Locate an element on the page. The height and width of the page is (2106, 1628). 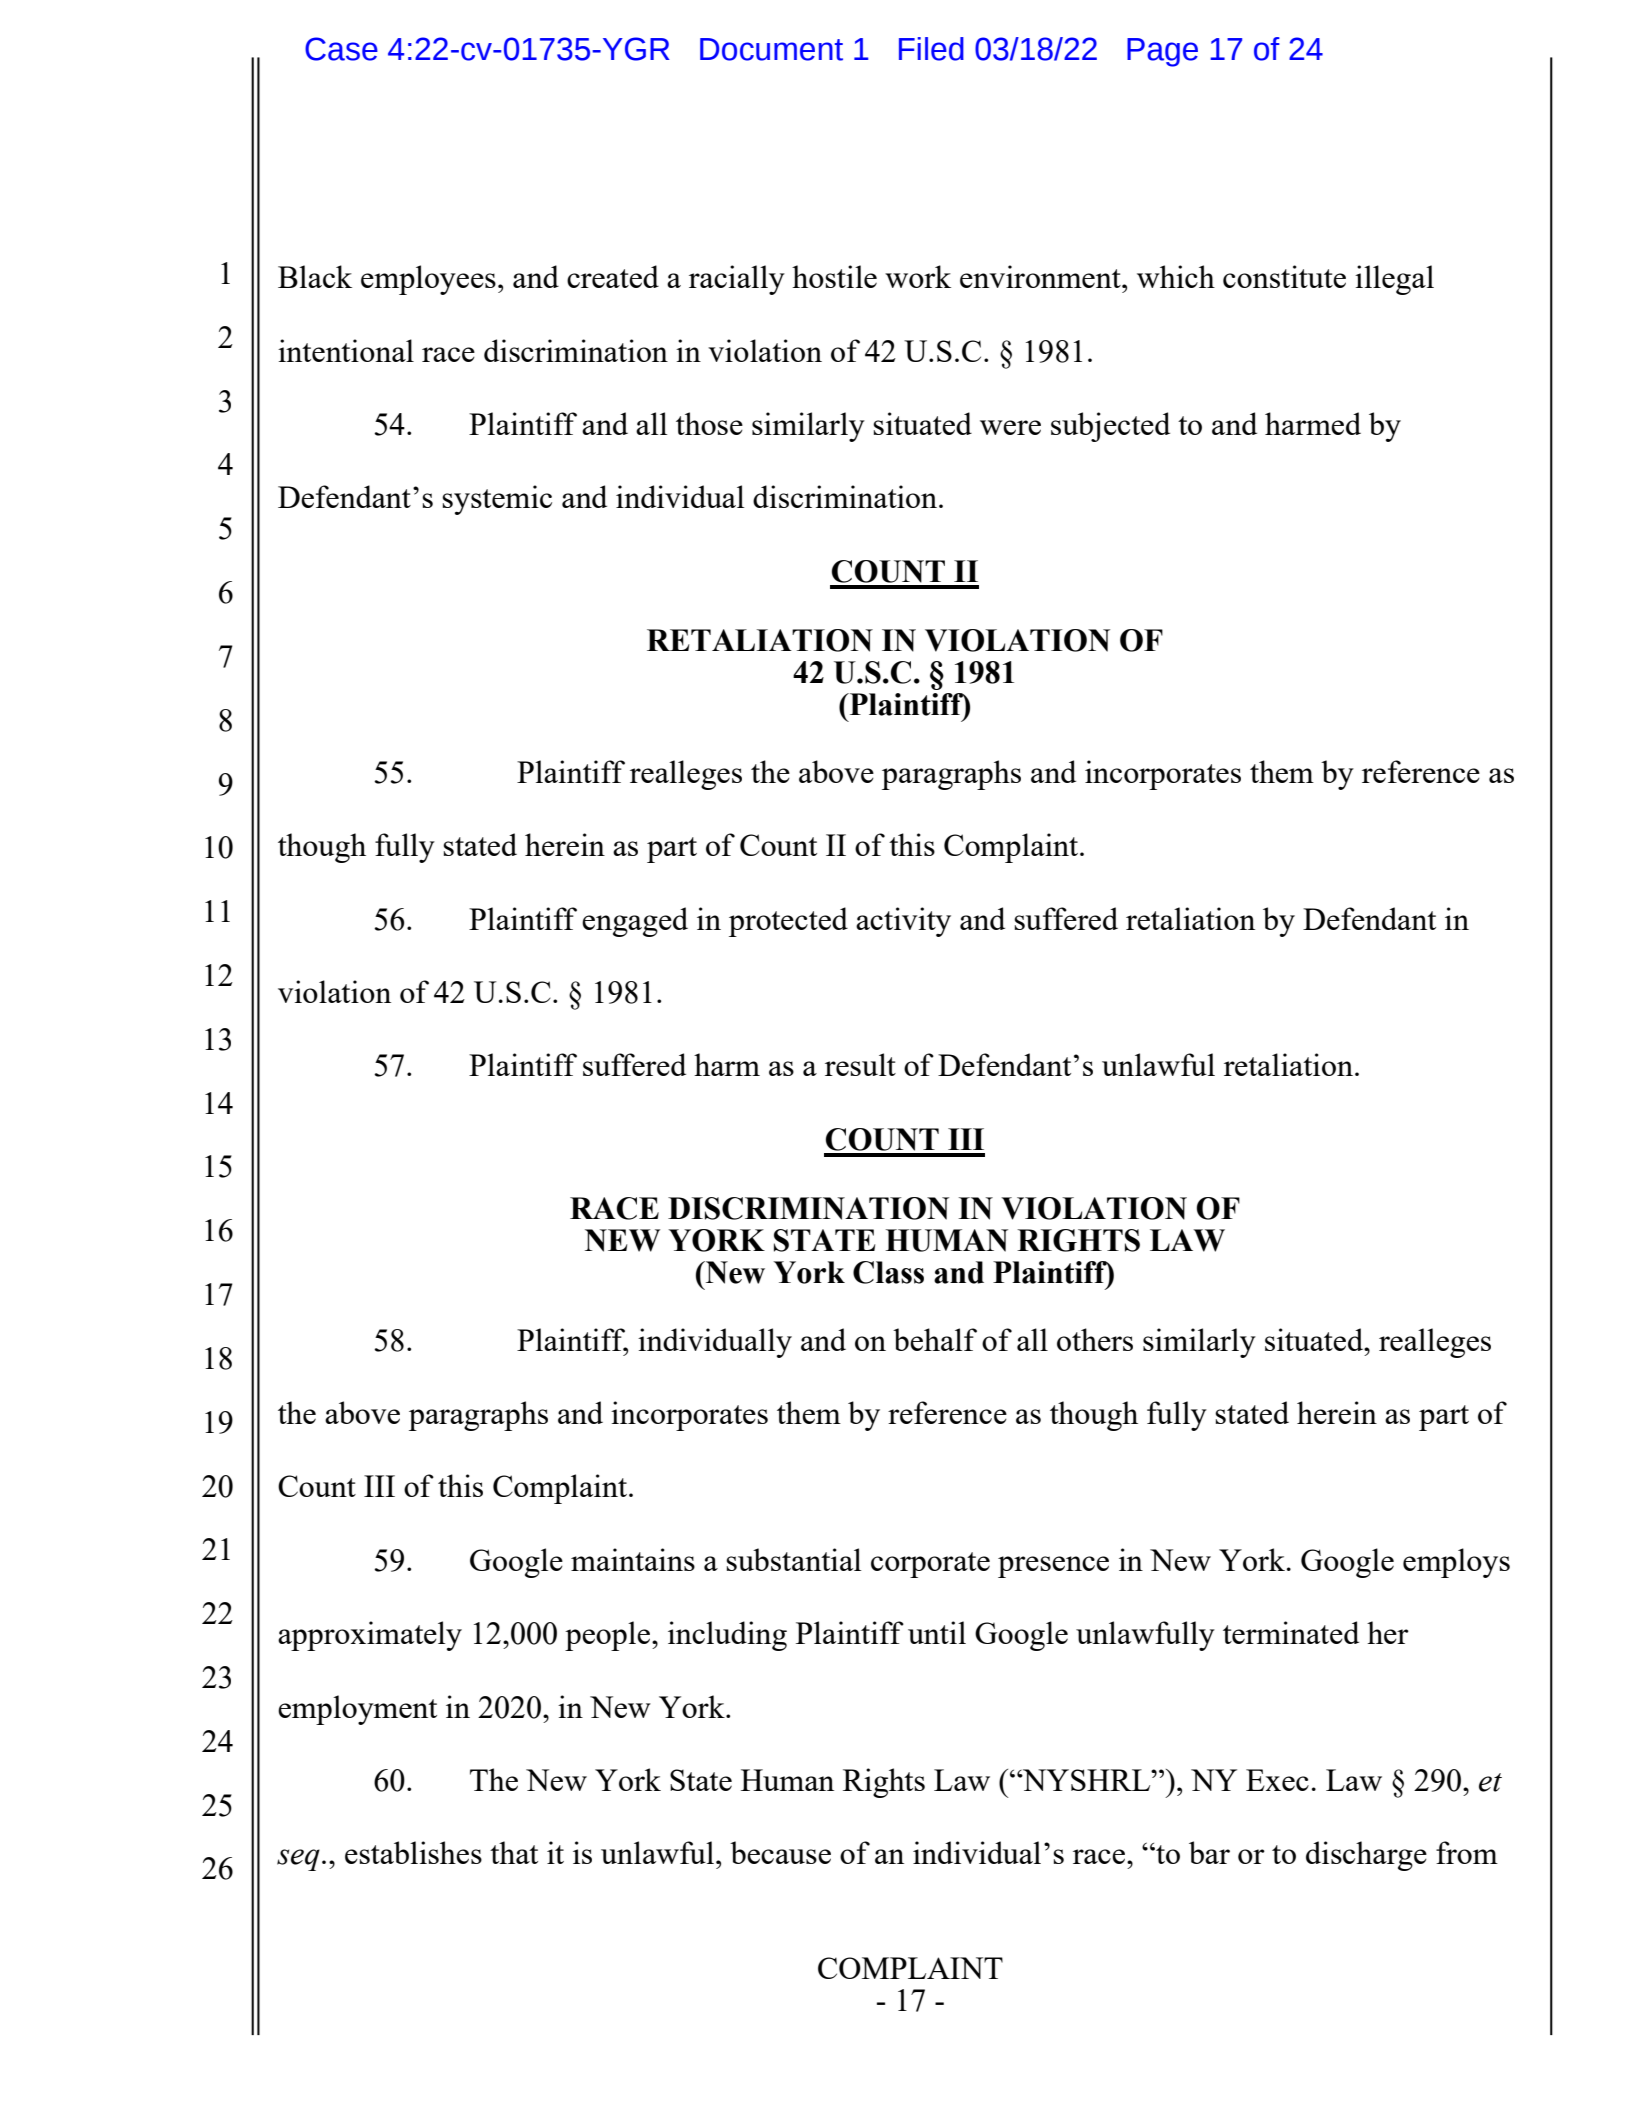
Filed is located at coordinates (931, 49).
